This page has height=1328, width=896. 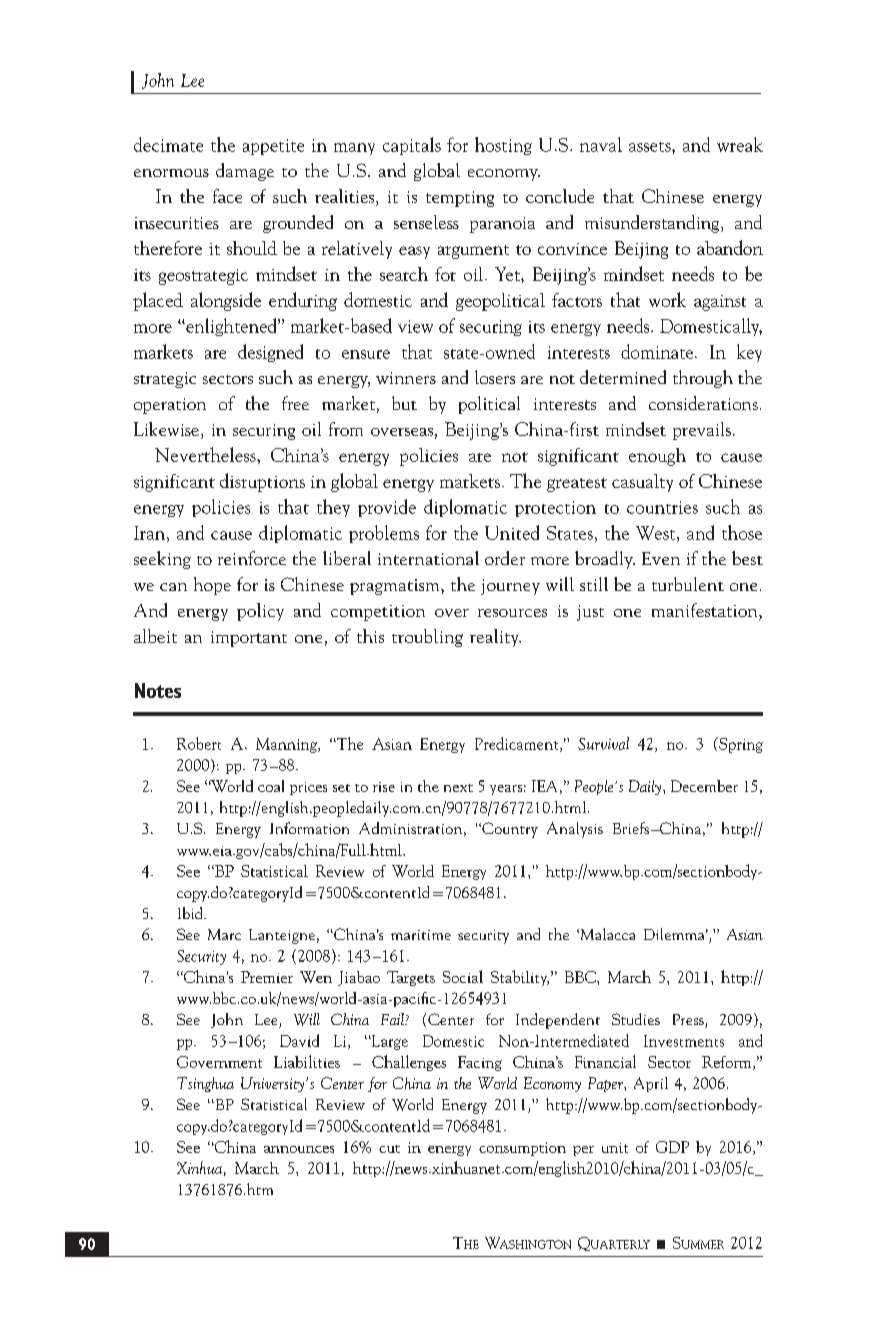 What do you see at coordinates (480, 1063) in the page?
I see `Facing` at bounding box center [480, 1063].
